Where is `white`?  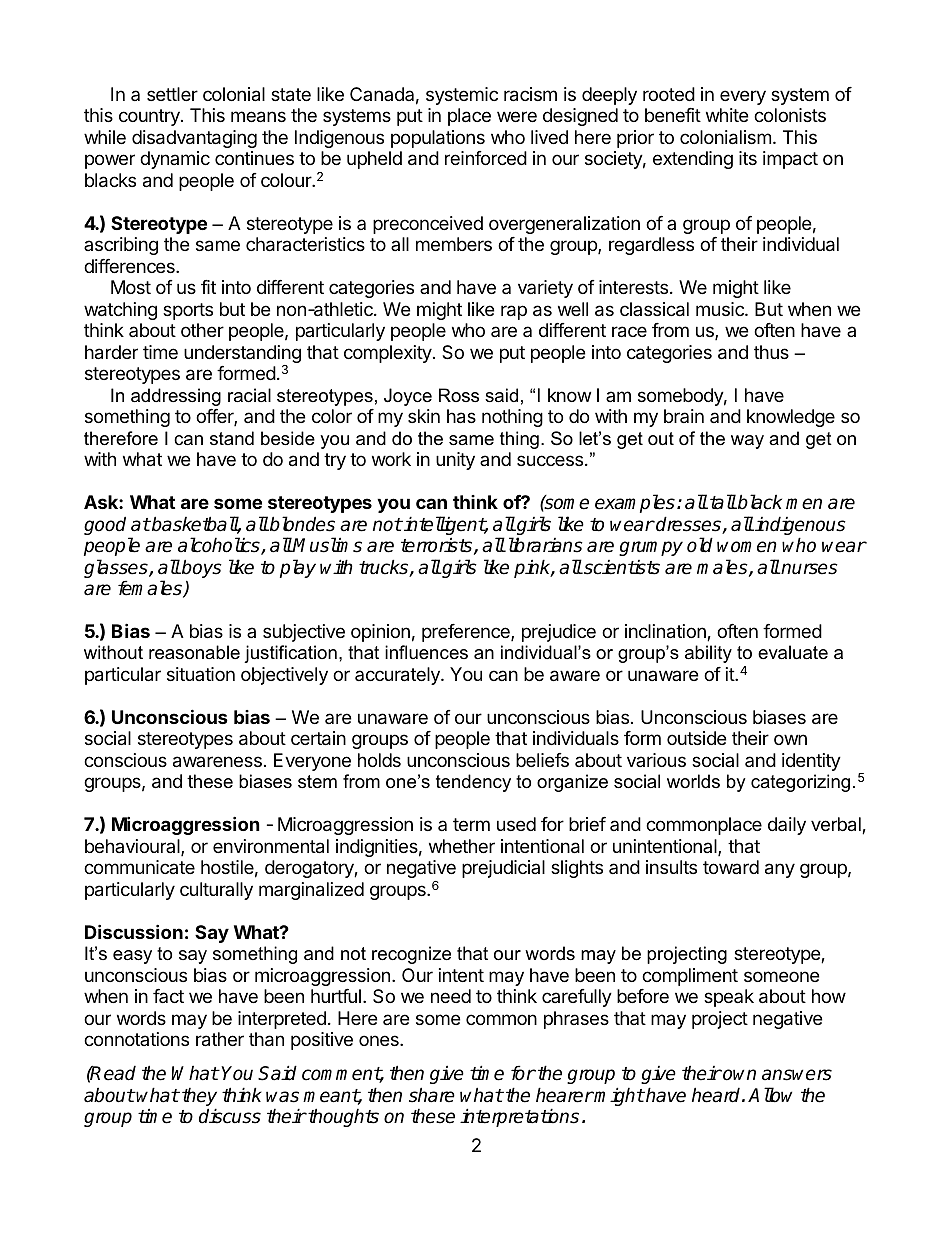
white is located at coordinates (727, 115).
